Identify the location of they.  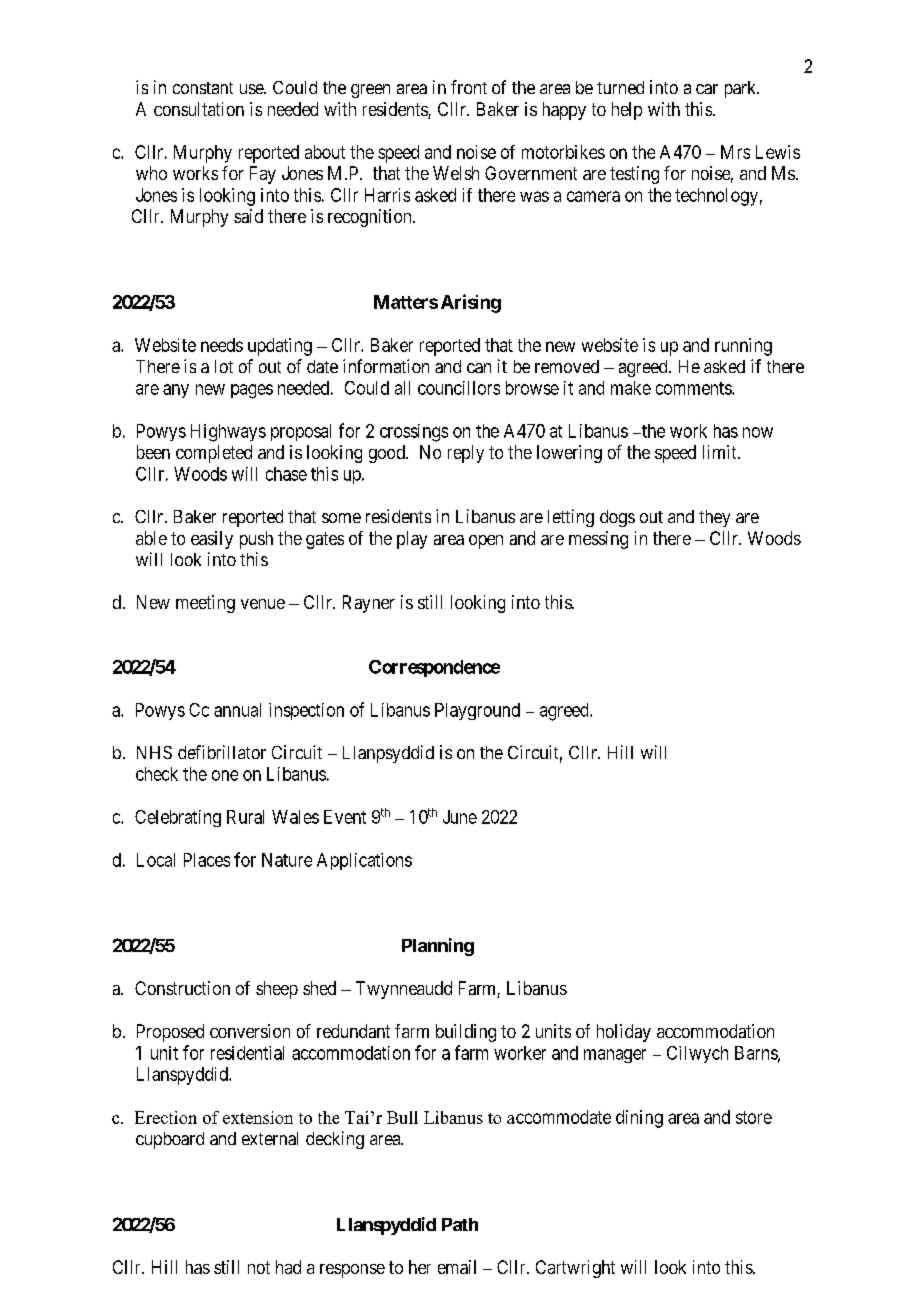
(714, 518).
